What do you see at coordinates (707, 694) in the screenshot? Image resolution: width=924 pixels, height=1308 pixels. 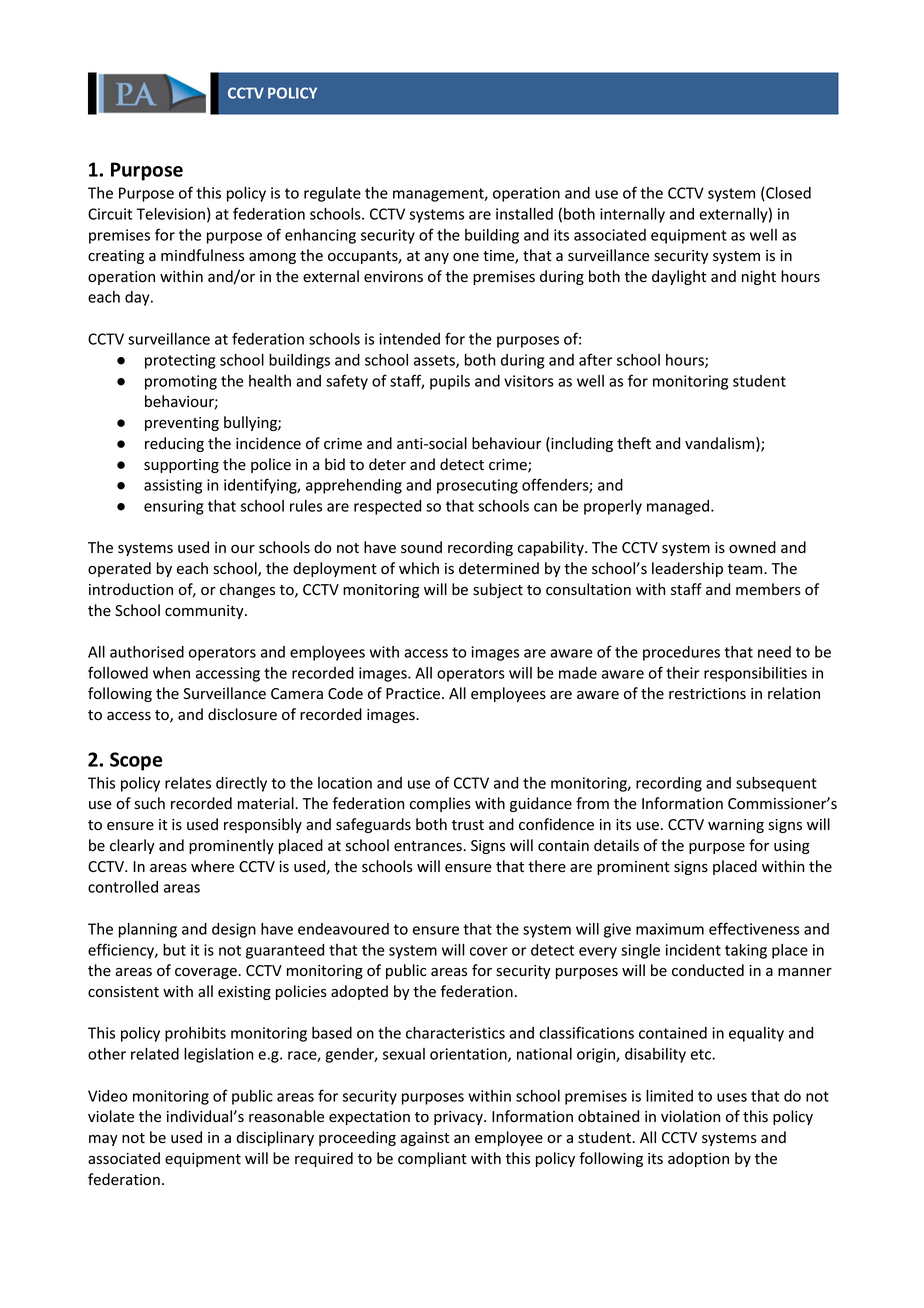 I see `restrictions` at bounding box center [707, 694].
